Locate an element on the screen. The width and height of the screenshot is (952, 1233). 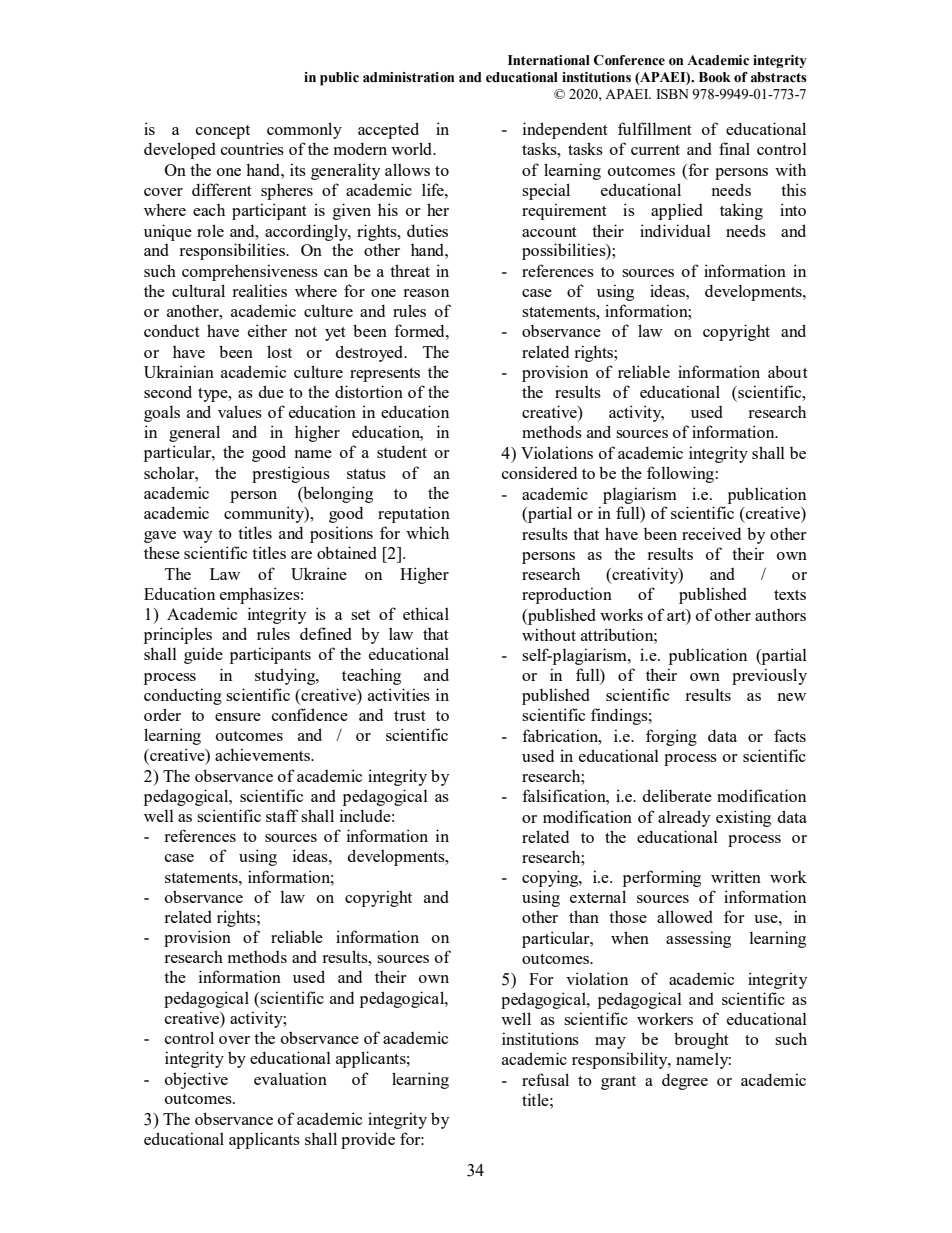
objective is located at coordinates (196, 1080).
